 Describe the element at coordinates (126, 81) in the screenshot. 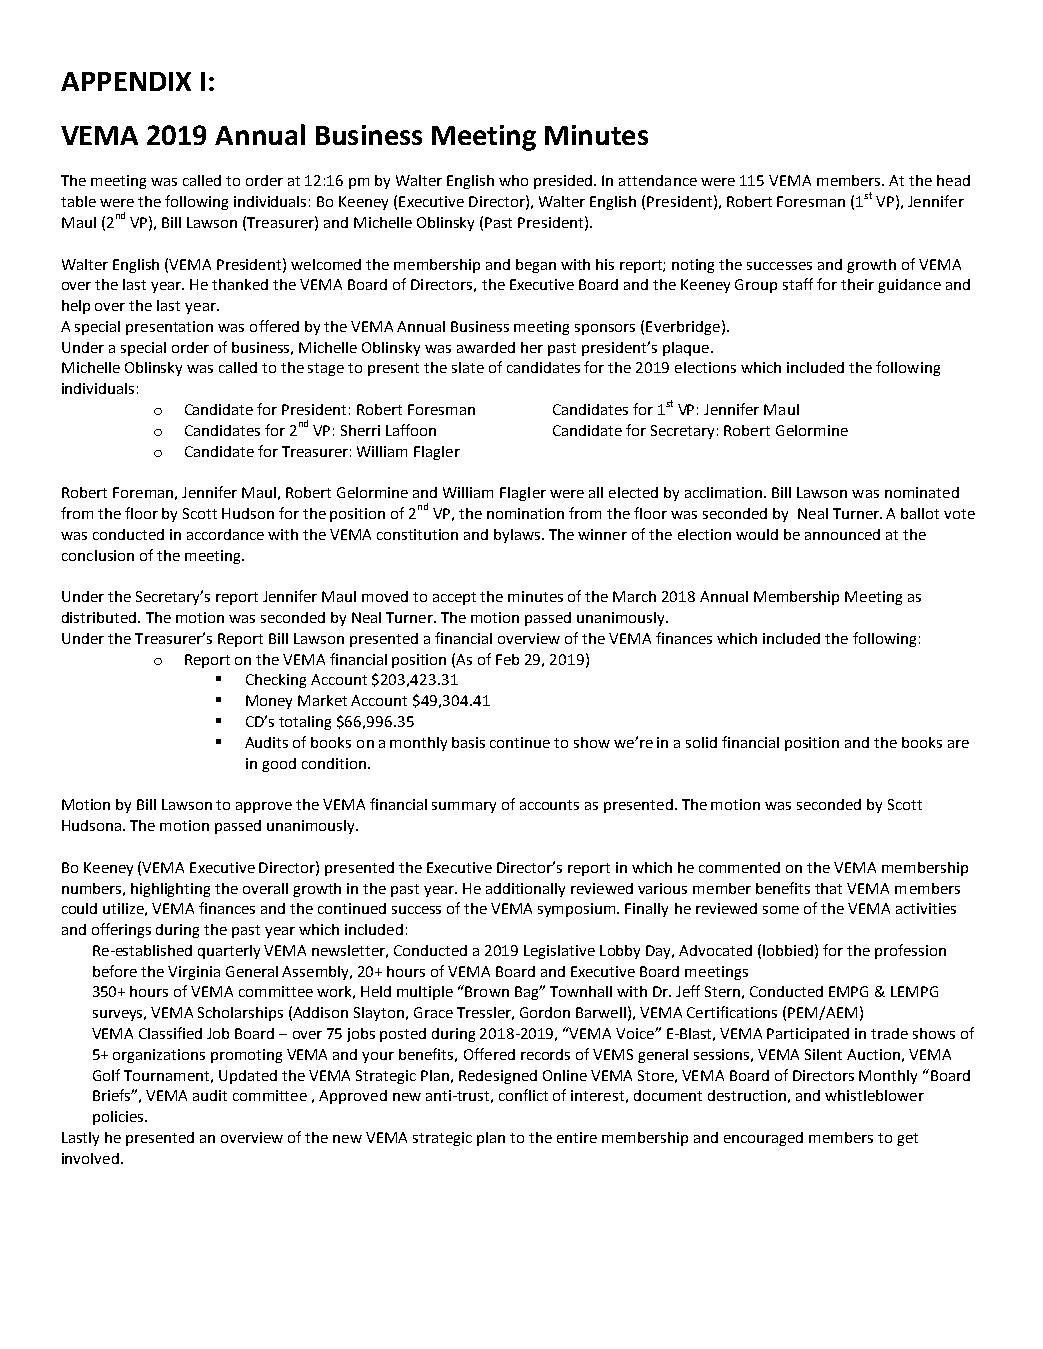

I see `APPENDIX` at that location.
